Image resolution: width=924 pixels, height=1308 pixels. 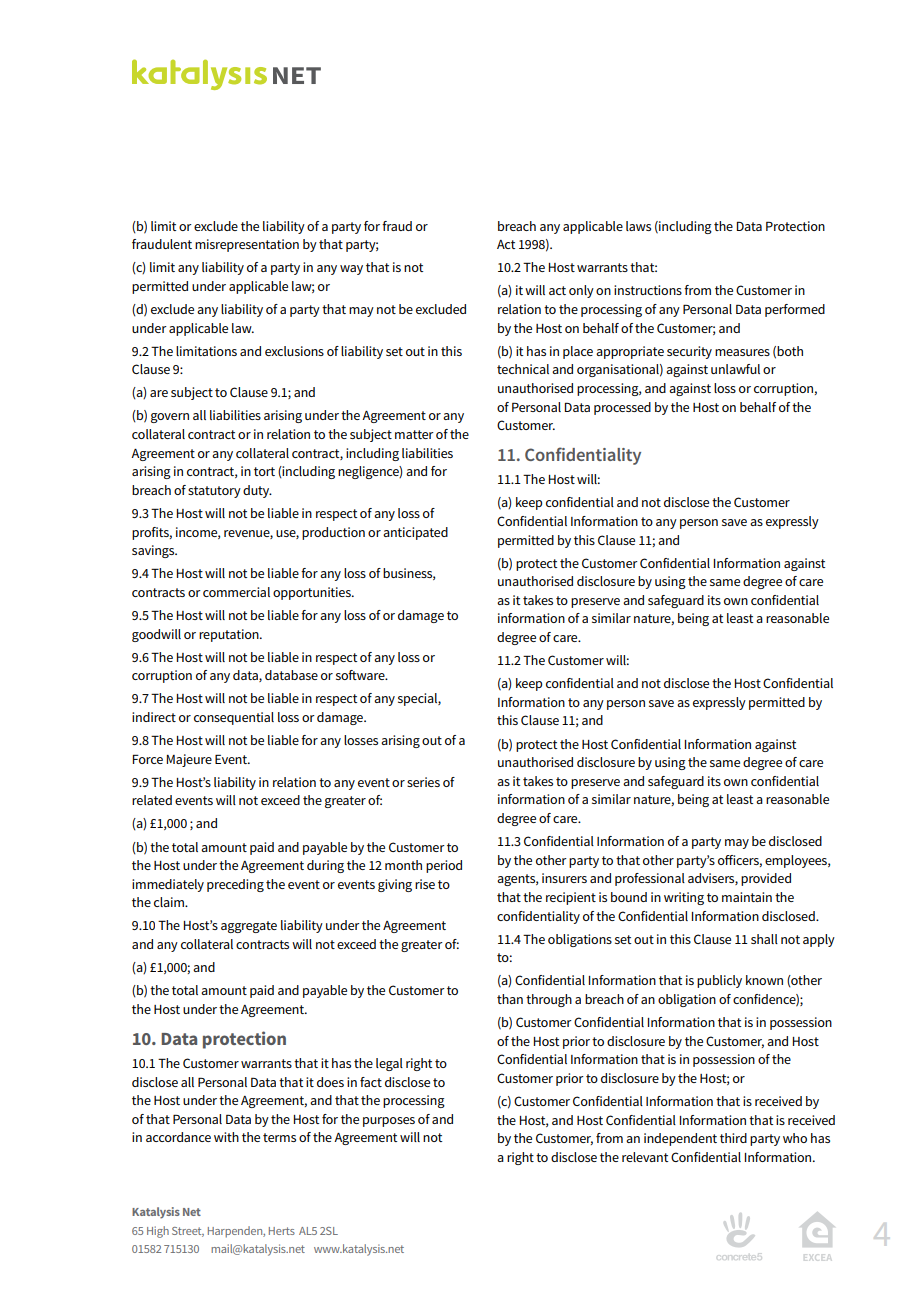 What do you see at coordinates (389, 1122) in the screenshot?
I see `purposes` at bounding box center [389, 1122].
